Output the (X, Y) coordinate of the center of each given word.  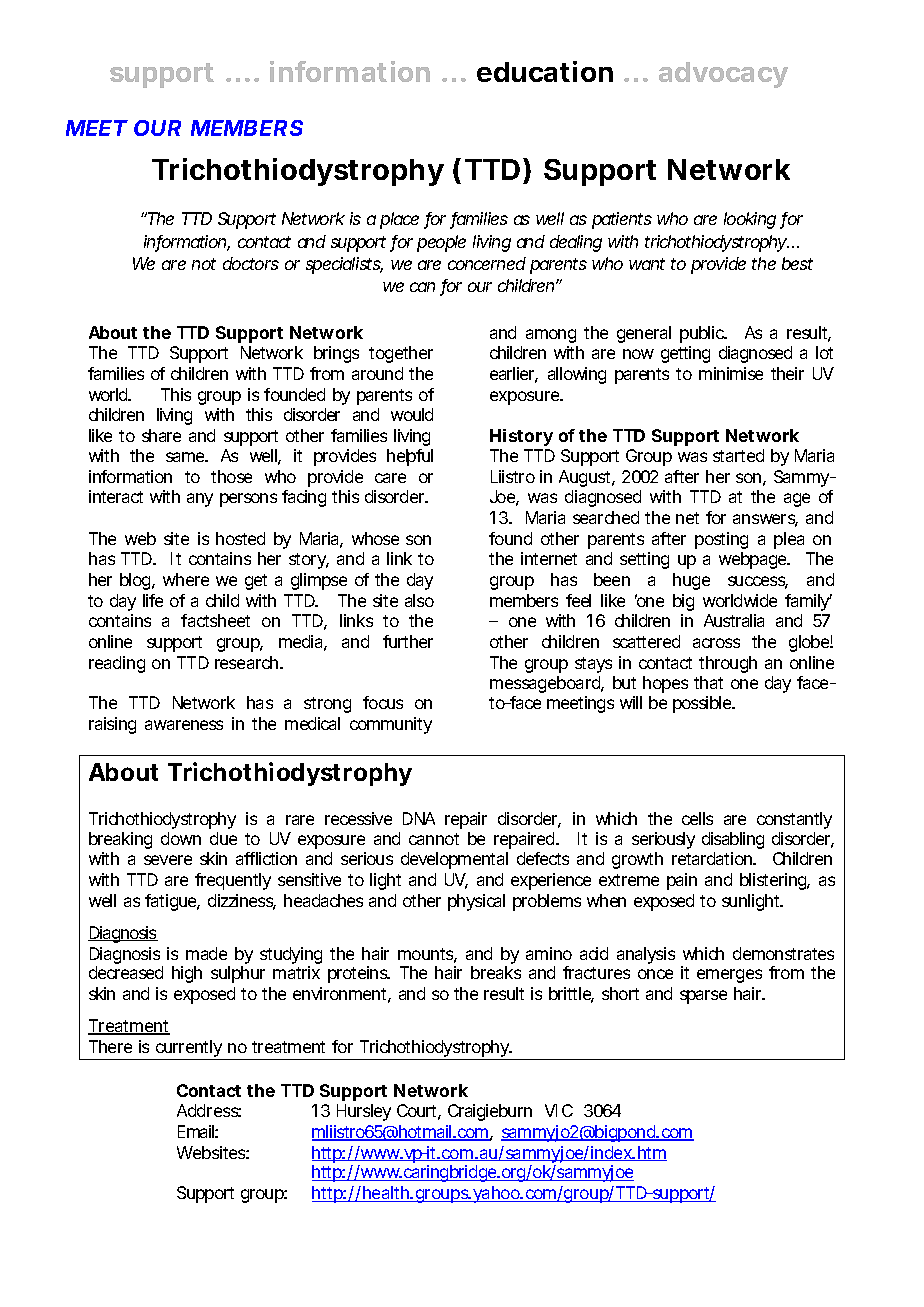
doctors (251, 263)
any (200, 500)
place (399, 220)
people (441, 243)
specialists (344, 265)
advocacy (723, 75)
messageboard (546, 686)
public (703, 334)
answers (765, 520)
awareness (184, 725)
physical (476, 902)
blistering (774, 881)
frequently (233, 881)
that (708, 682)
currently (189, 1050)
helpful (410, 457)
